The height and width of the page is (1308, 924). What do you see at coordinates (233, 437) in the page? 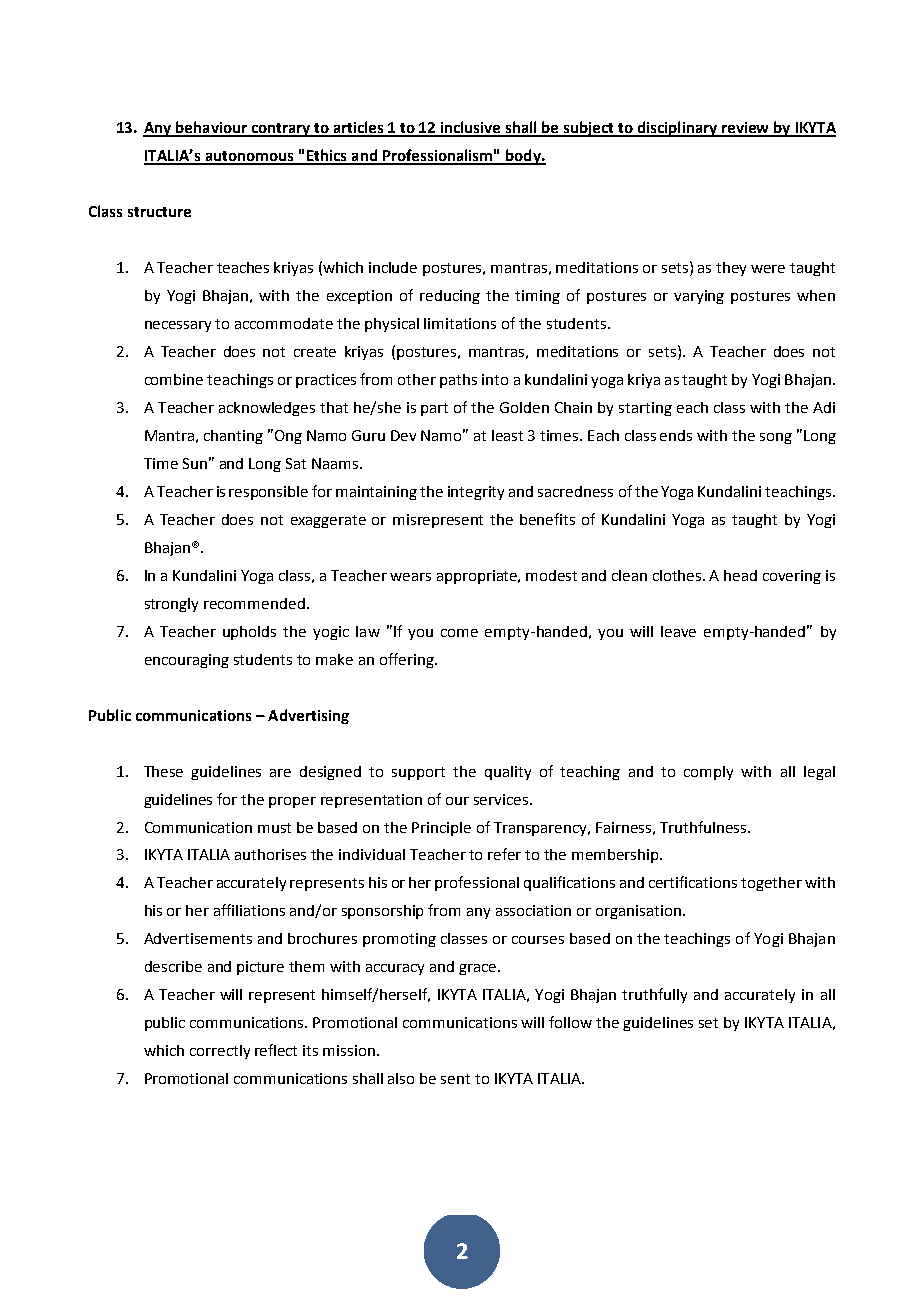
I see `chanting` at bounding box center [233, 437].
